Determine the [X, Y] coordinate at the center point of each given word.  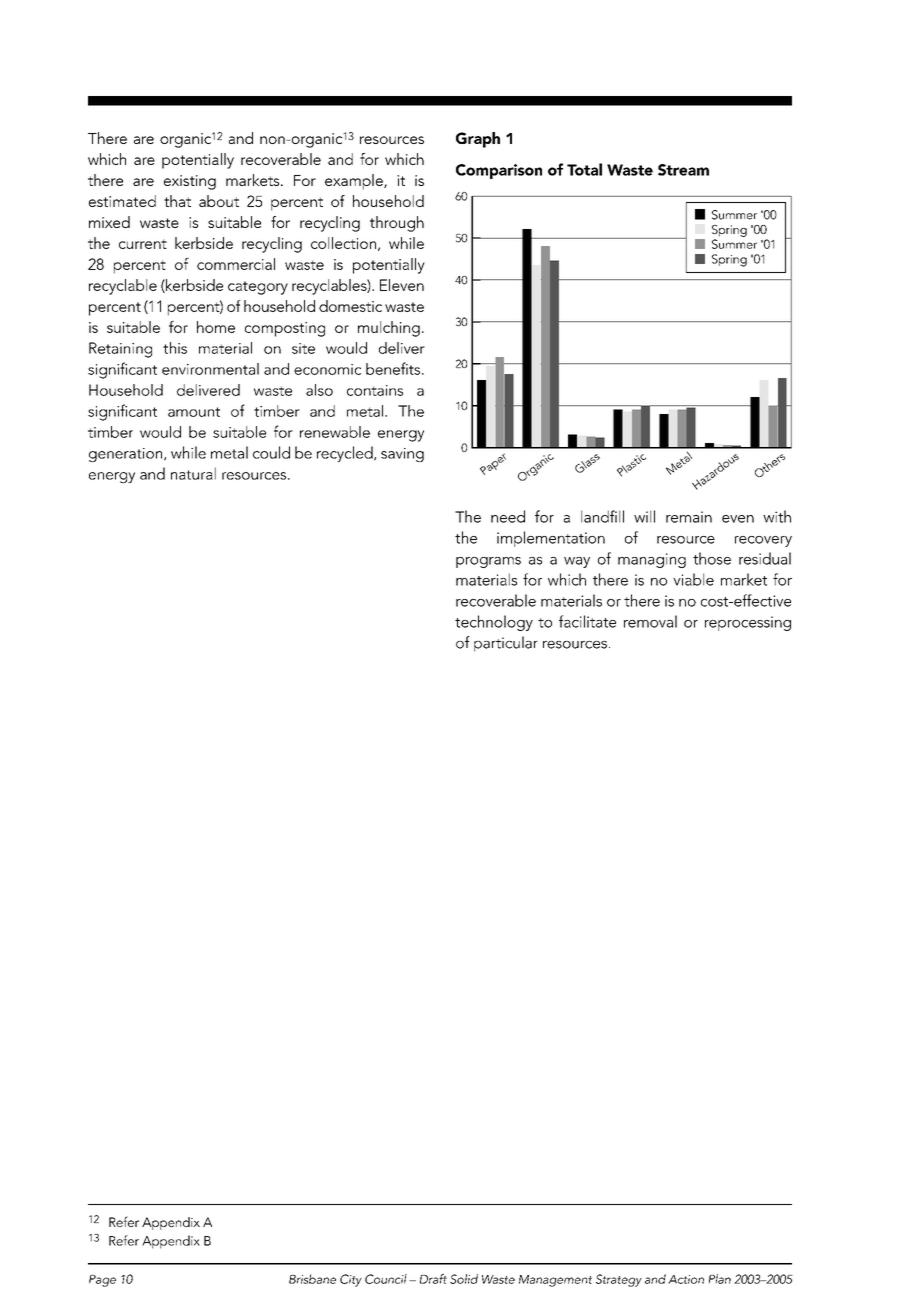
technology [494, 623]
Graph [478, 140]
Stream [683, 170]
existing [190, 182]
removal [650, 621]
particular [506, 644]
